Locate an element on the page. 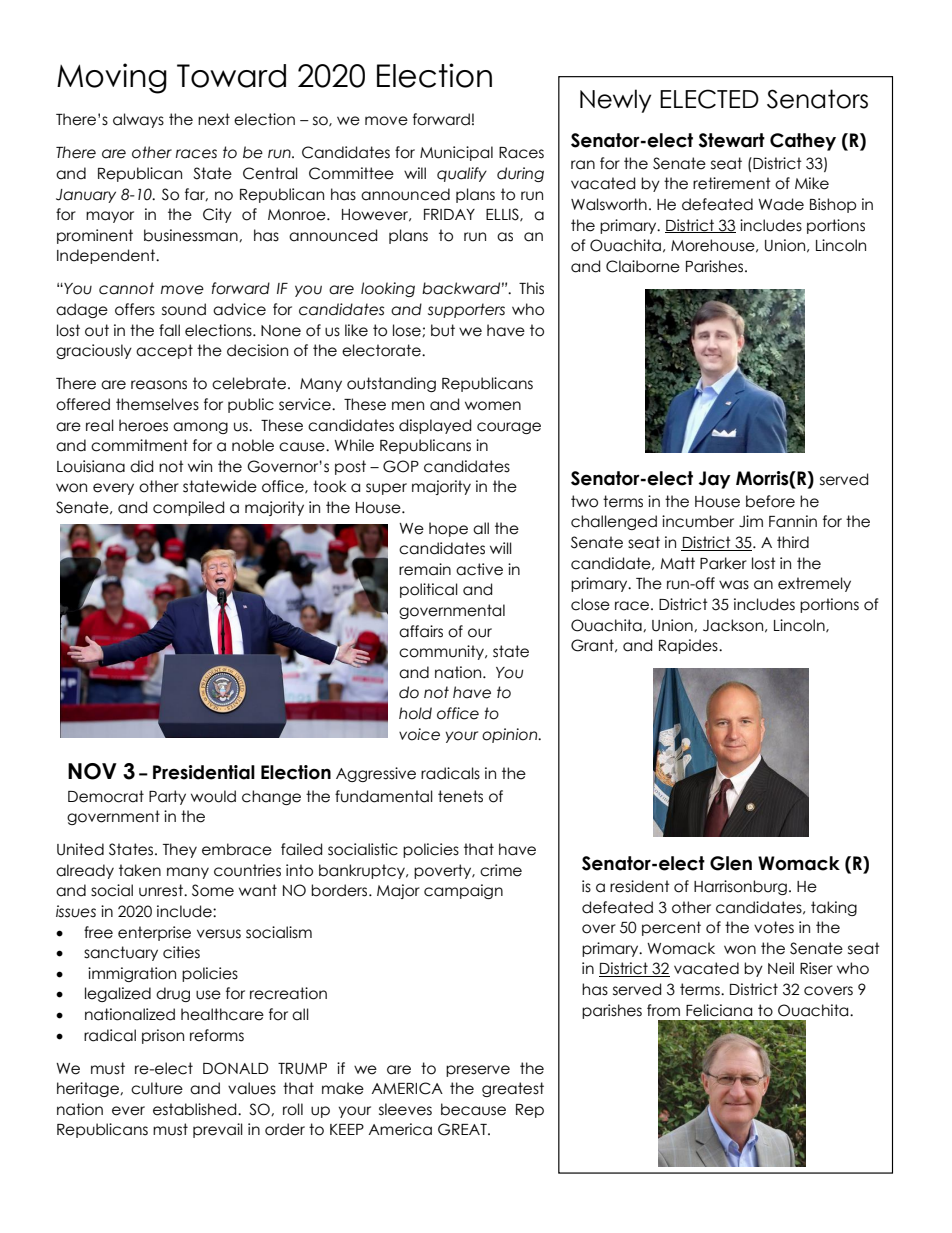 Image resolution: width=952 pixels, height=1233 pixels. Claiborne is located at coordinates (643, 266).
